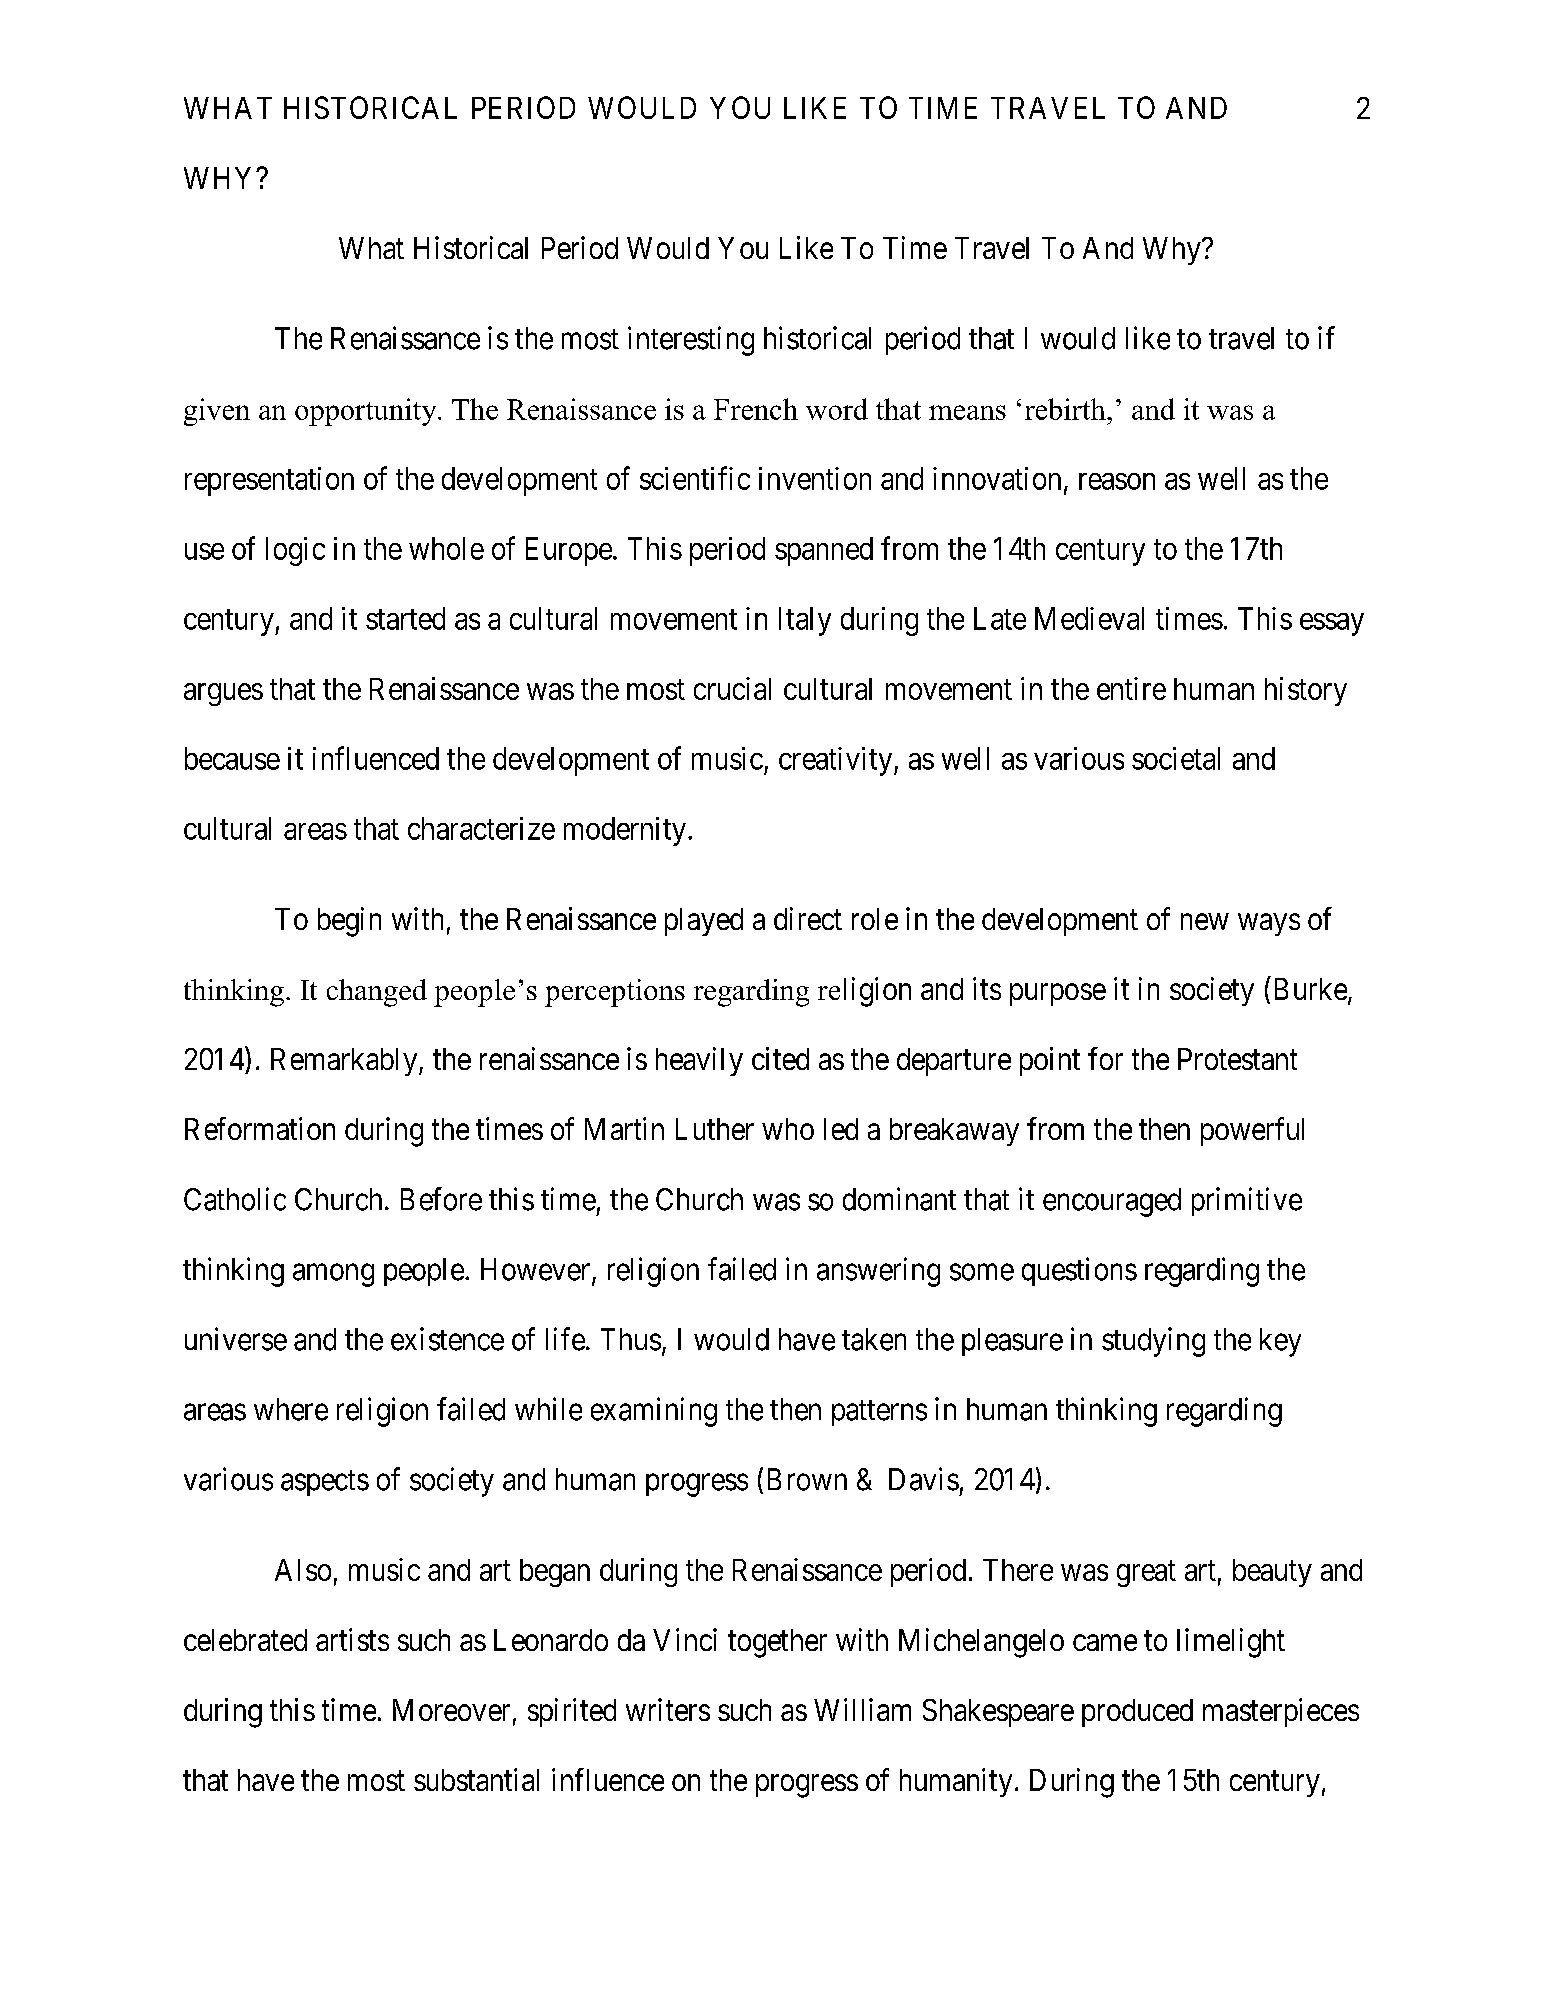 This screenshot has height=2010, width=1553. I want to click on Moreover, so click(451, 1710).
